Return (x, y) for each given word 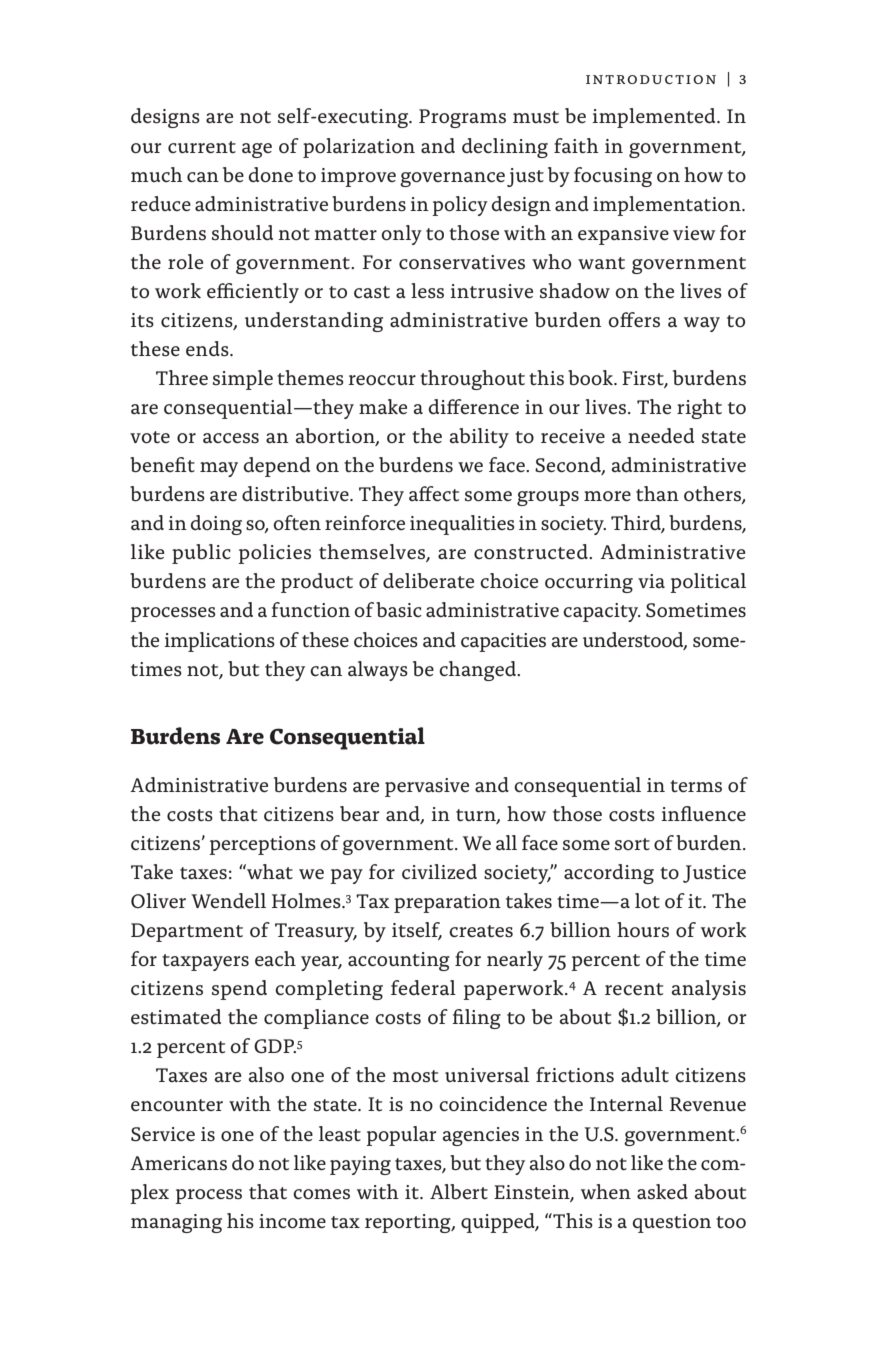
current (202, 147)
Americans (178, 1163)
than (657, 493)
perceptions (262, 845)
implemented (655, 118)
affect (434, 493)
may (219, 469)
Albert (459, 1191)
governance (452, 179)
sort (632, 844)
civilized (439, 871)
